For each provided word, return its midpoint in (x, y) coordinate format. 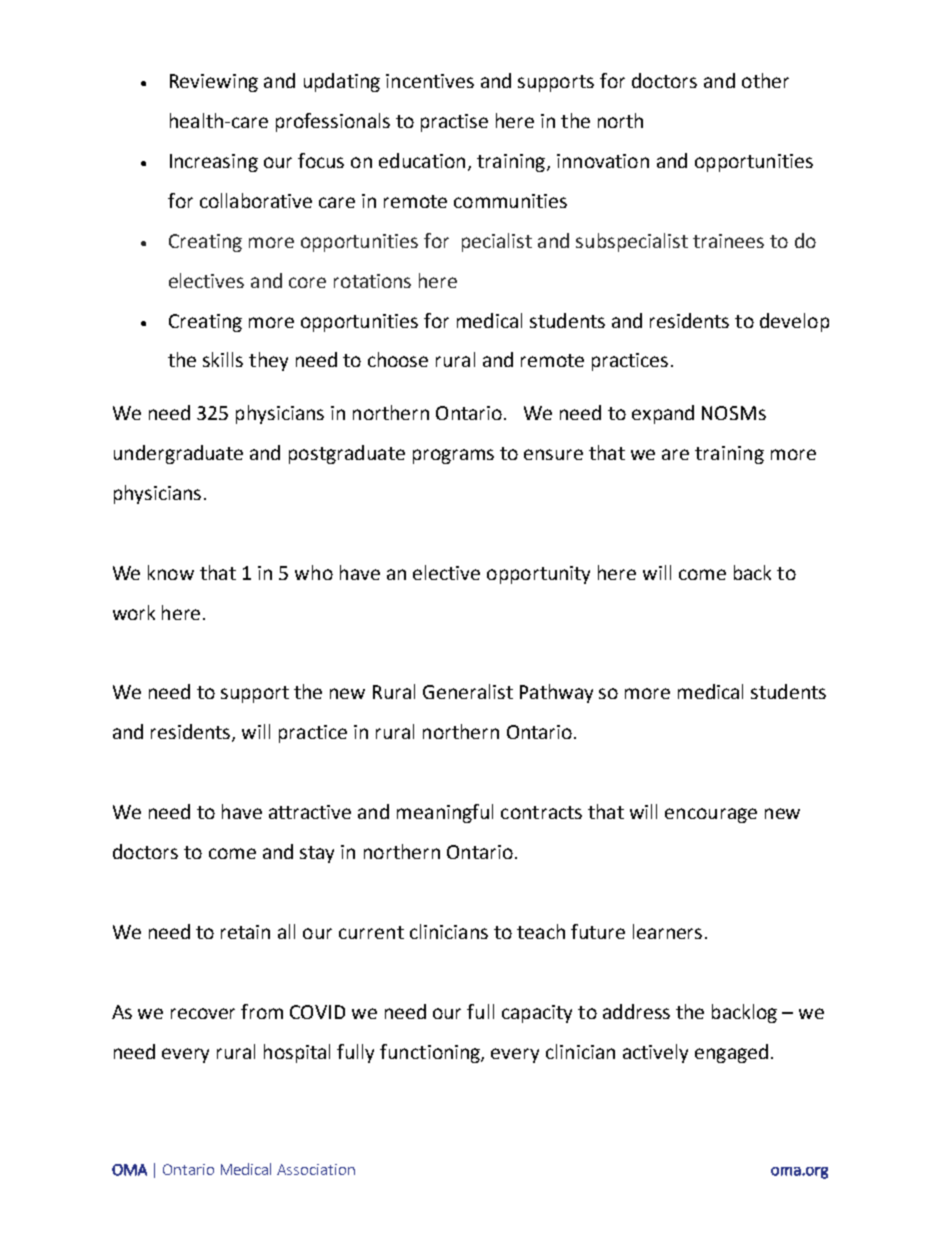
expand (663, 414)
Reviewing (214, 83)
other (765, 80)
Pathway (556, 693)
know (171, 572)
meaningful (445, 813)
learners (667, 931)
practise (454, 123)
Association (316, 1169)
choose (398, 359)
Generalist (468, 691)
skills (223, 359)
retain (245, 932)
